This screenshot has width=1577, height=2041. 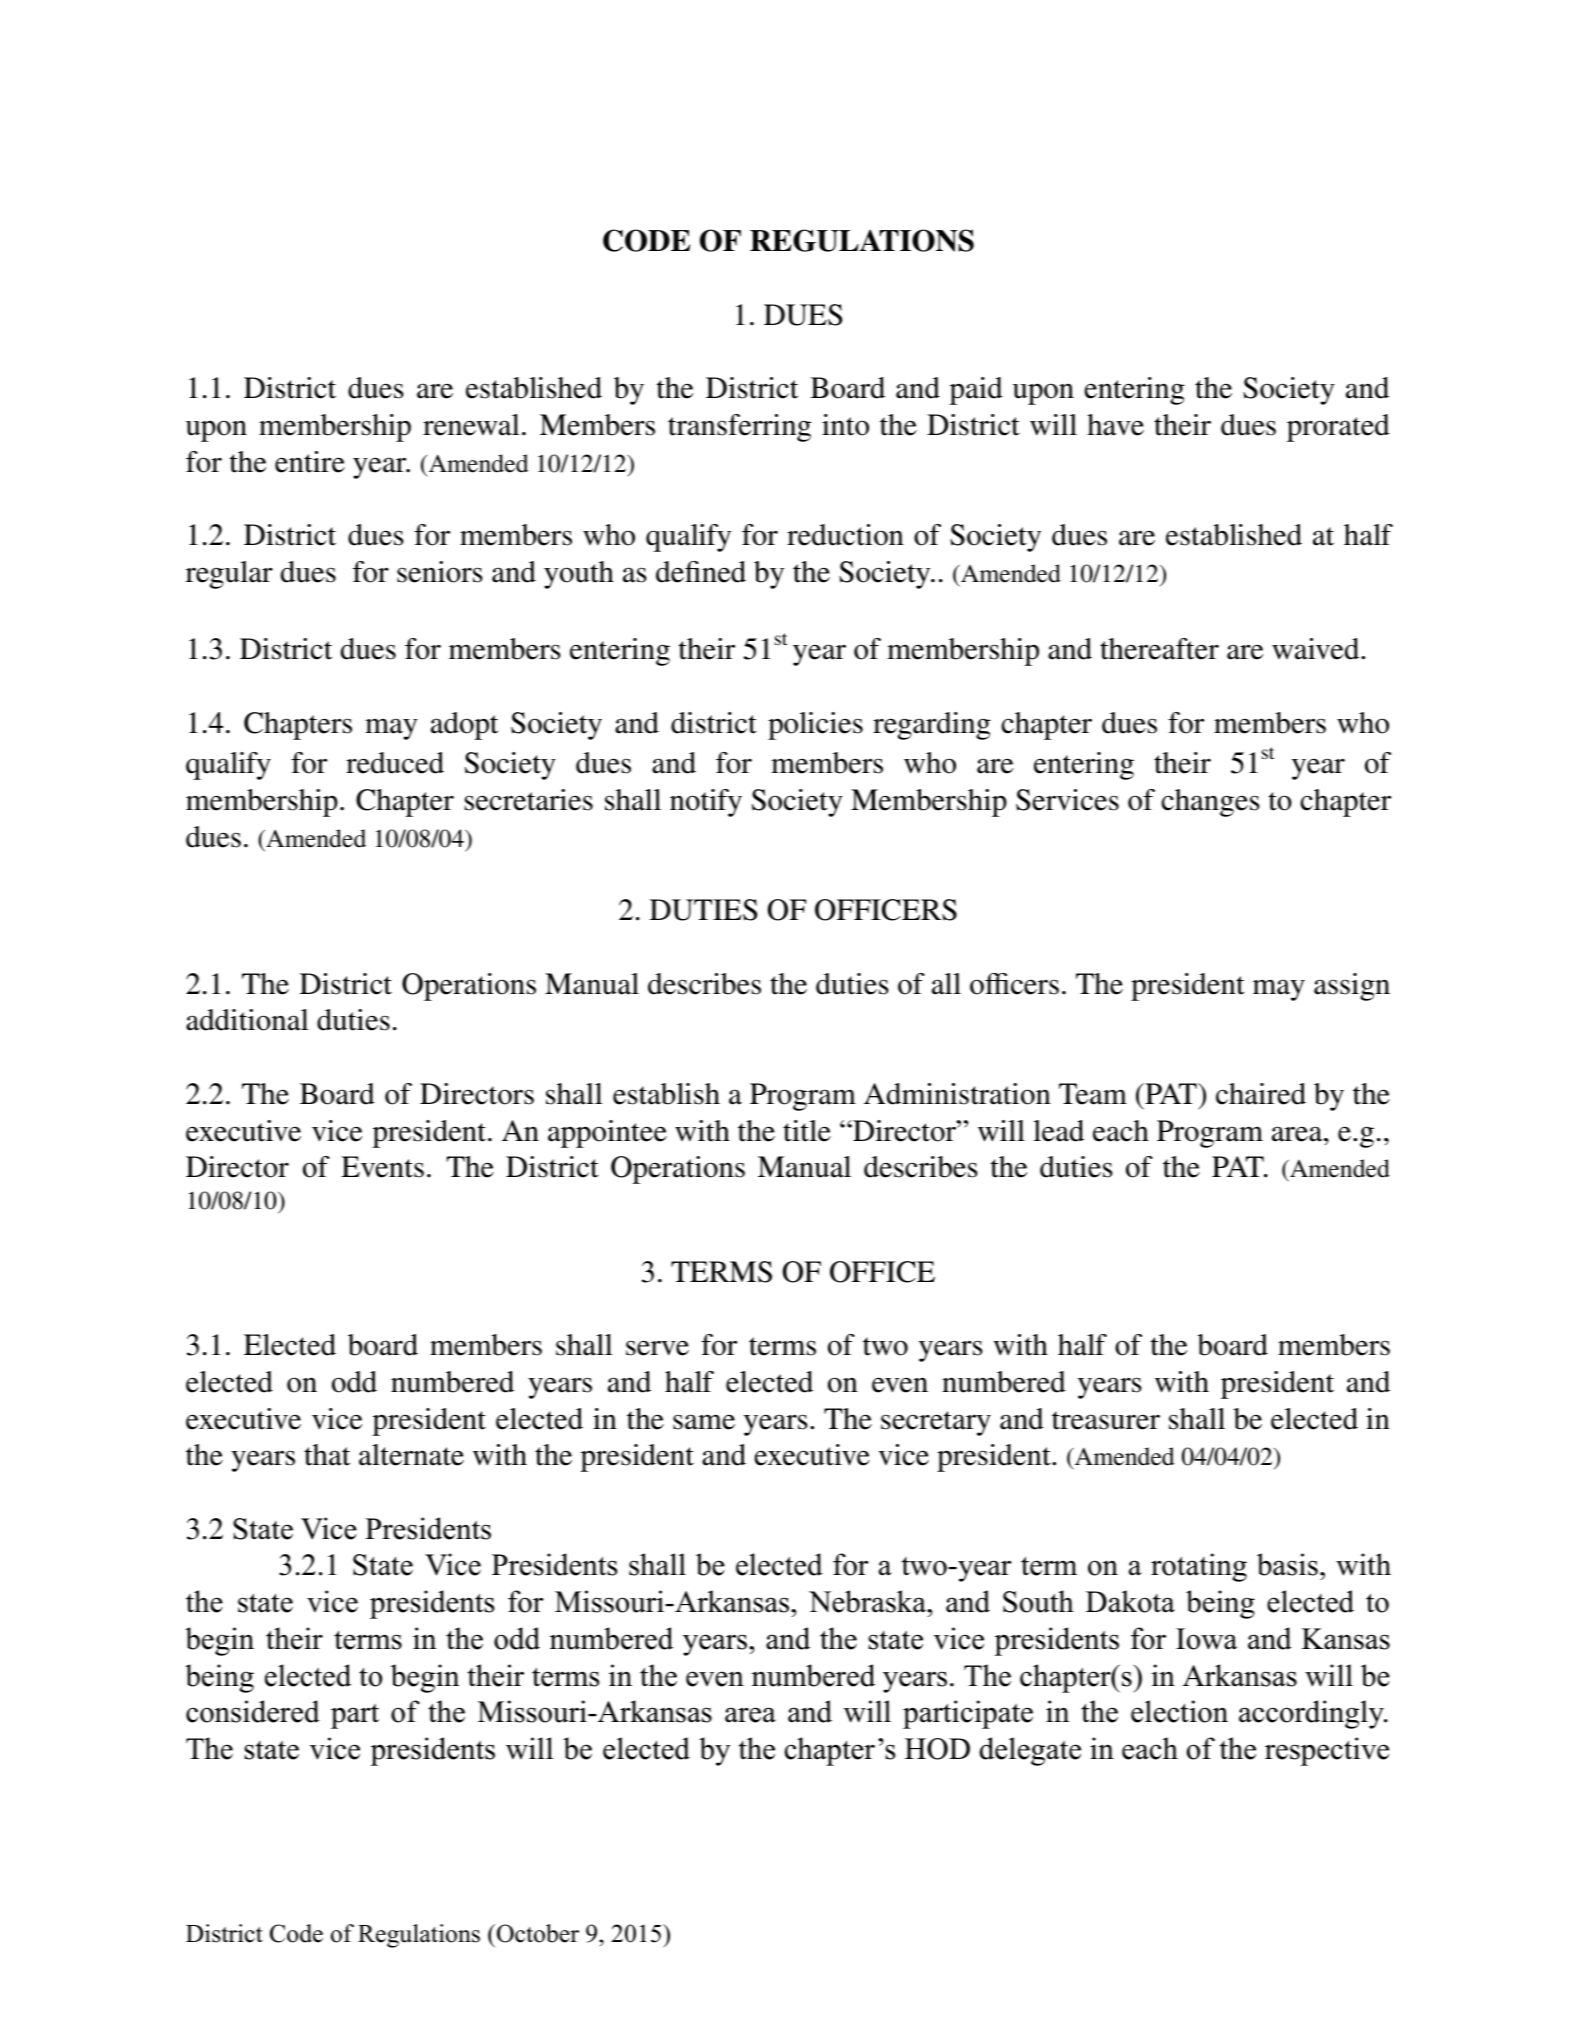 I want to click on that, so click(x=327, y=1455).
